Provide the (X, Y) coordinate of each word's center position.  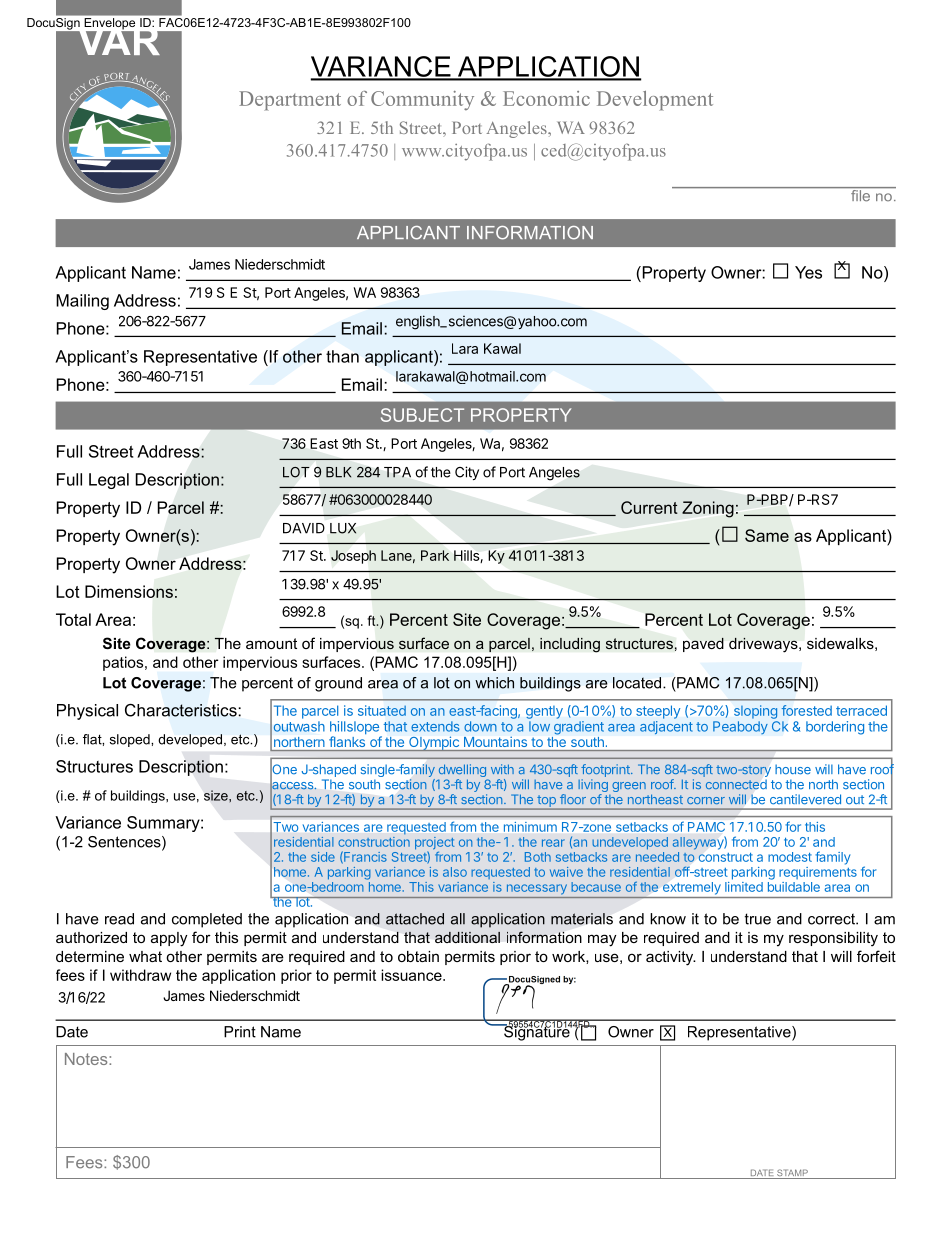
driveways (764, 645)
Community (422, 101)
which (494, 683)
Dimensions (129, 591)
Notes (87, 1059)
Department (290, 101)
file (861, 194)
